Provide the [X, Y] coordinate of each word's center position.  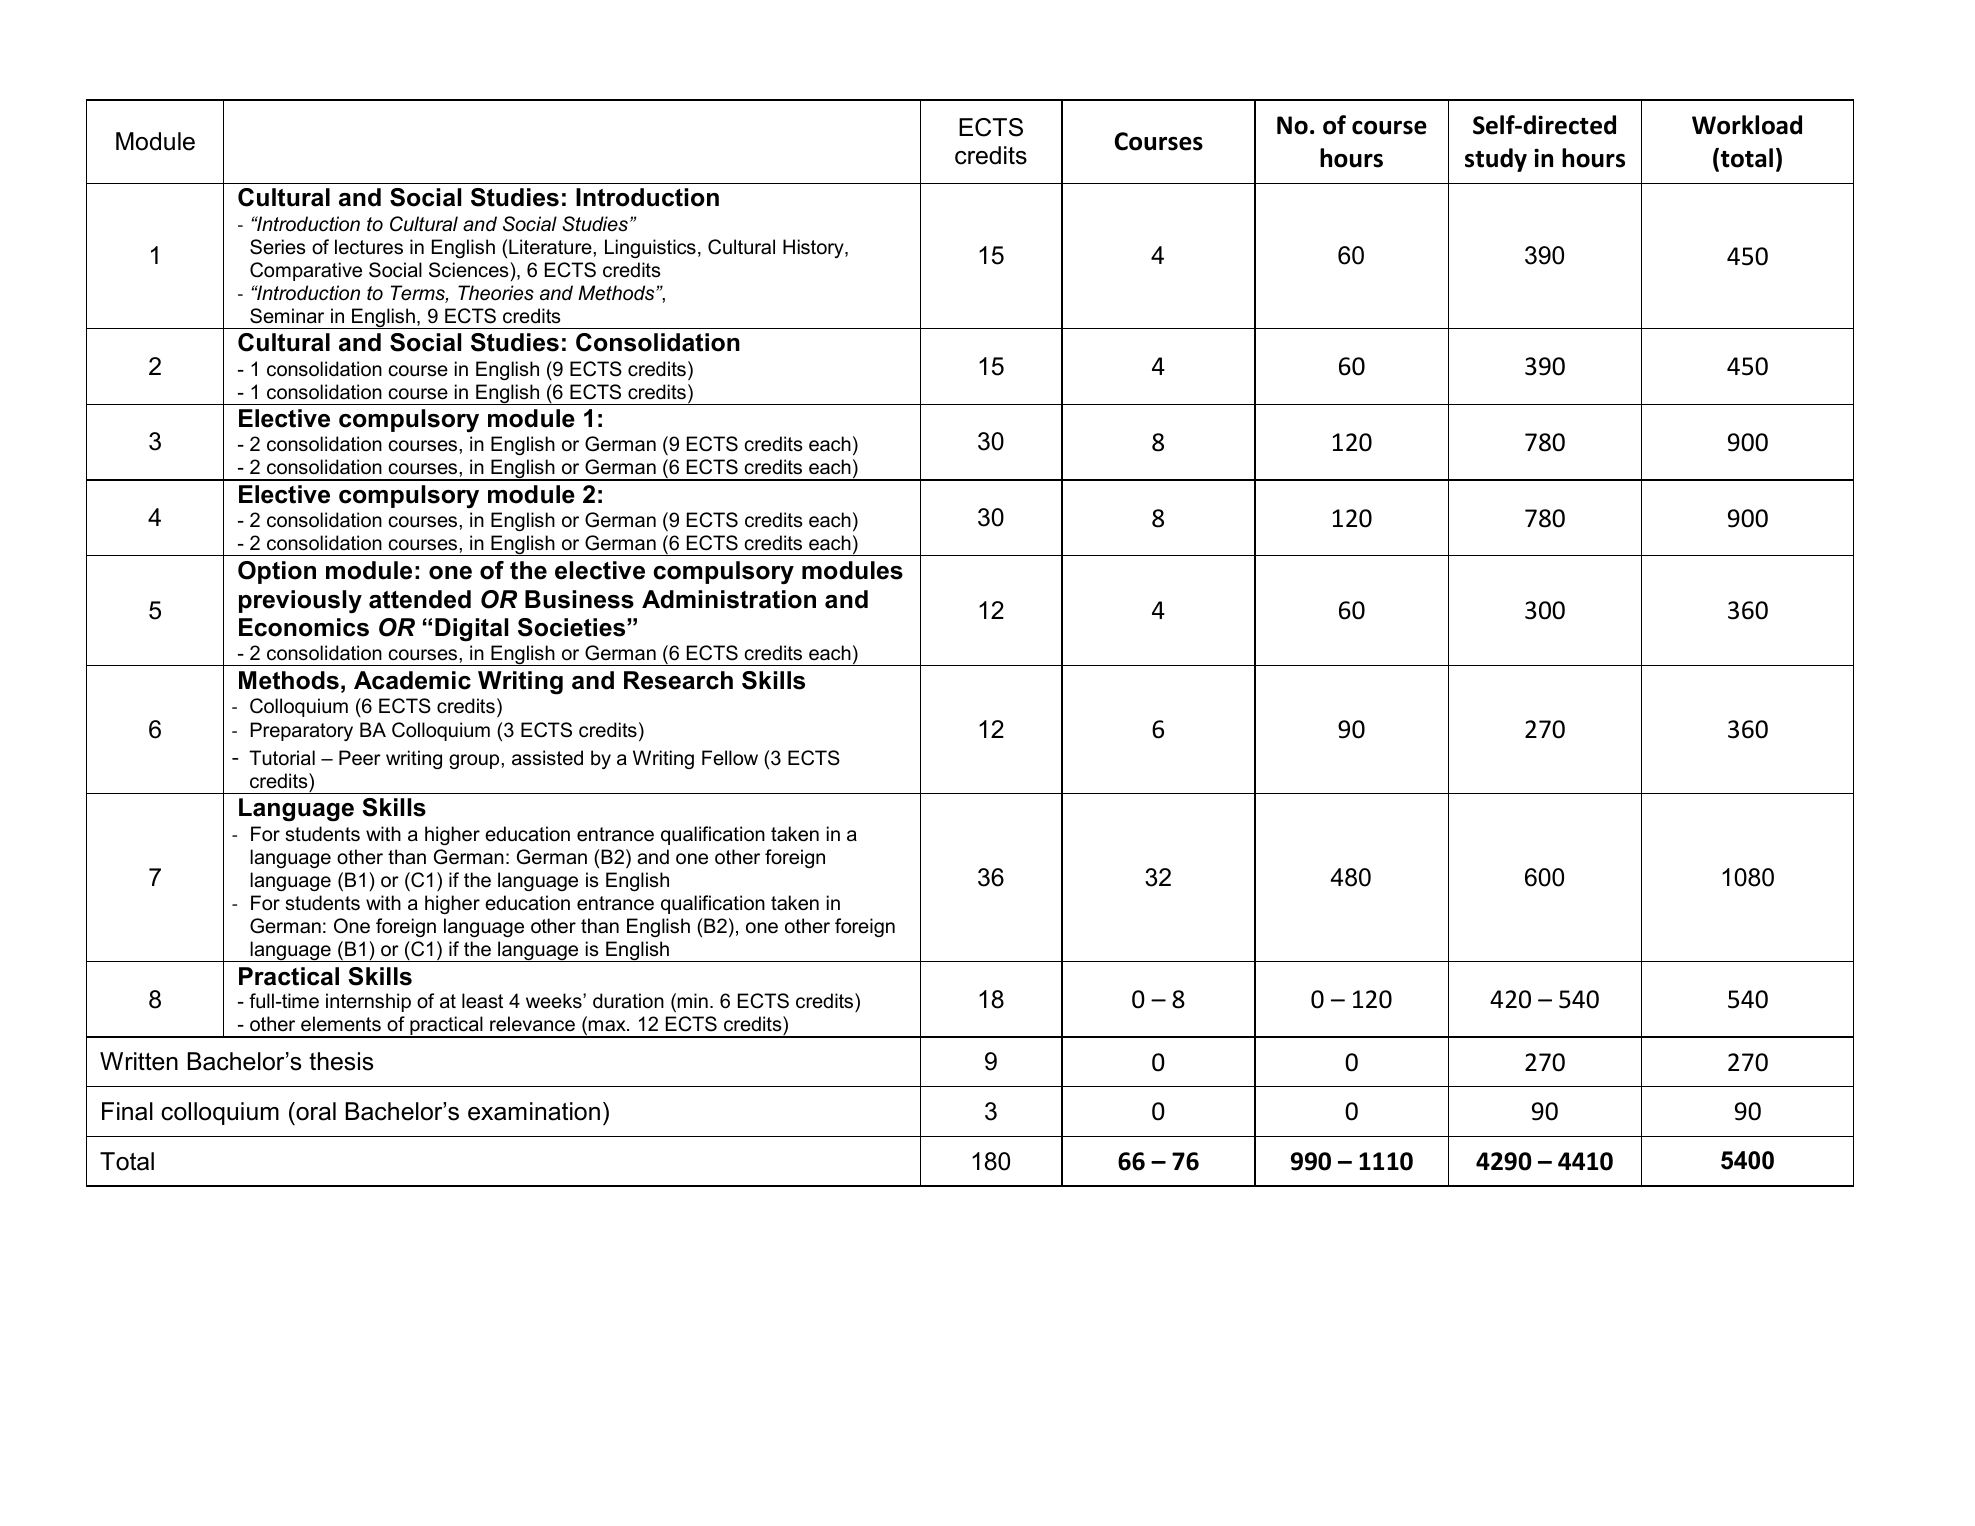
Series [277, 247]
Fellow [730, 758]
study [1496, 160]
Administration [729, 599]
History [814, 248]
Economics [304, 627]
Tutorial [282, 758]
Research [678, 680]
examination [534, 1111]
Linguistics [650, 248]
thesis [341, 1061]
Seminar [287, 316]
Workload [1747, 125]
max [608, 1026]
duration [628, 1001]
